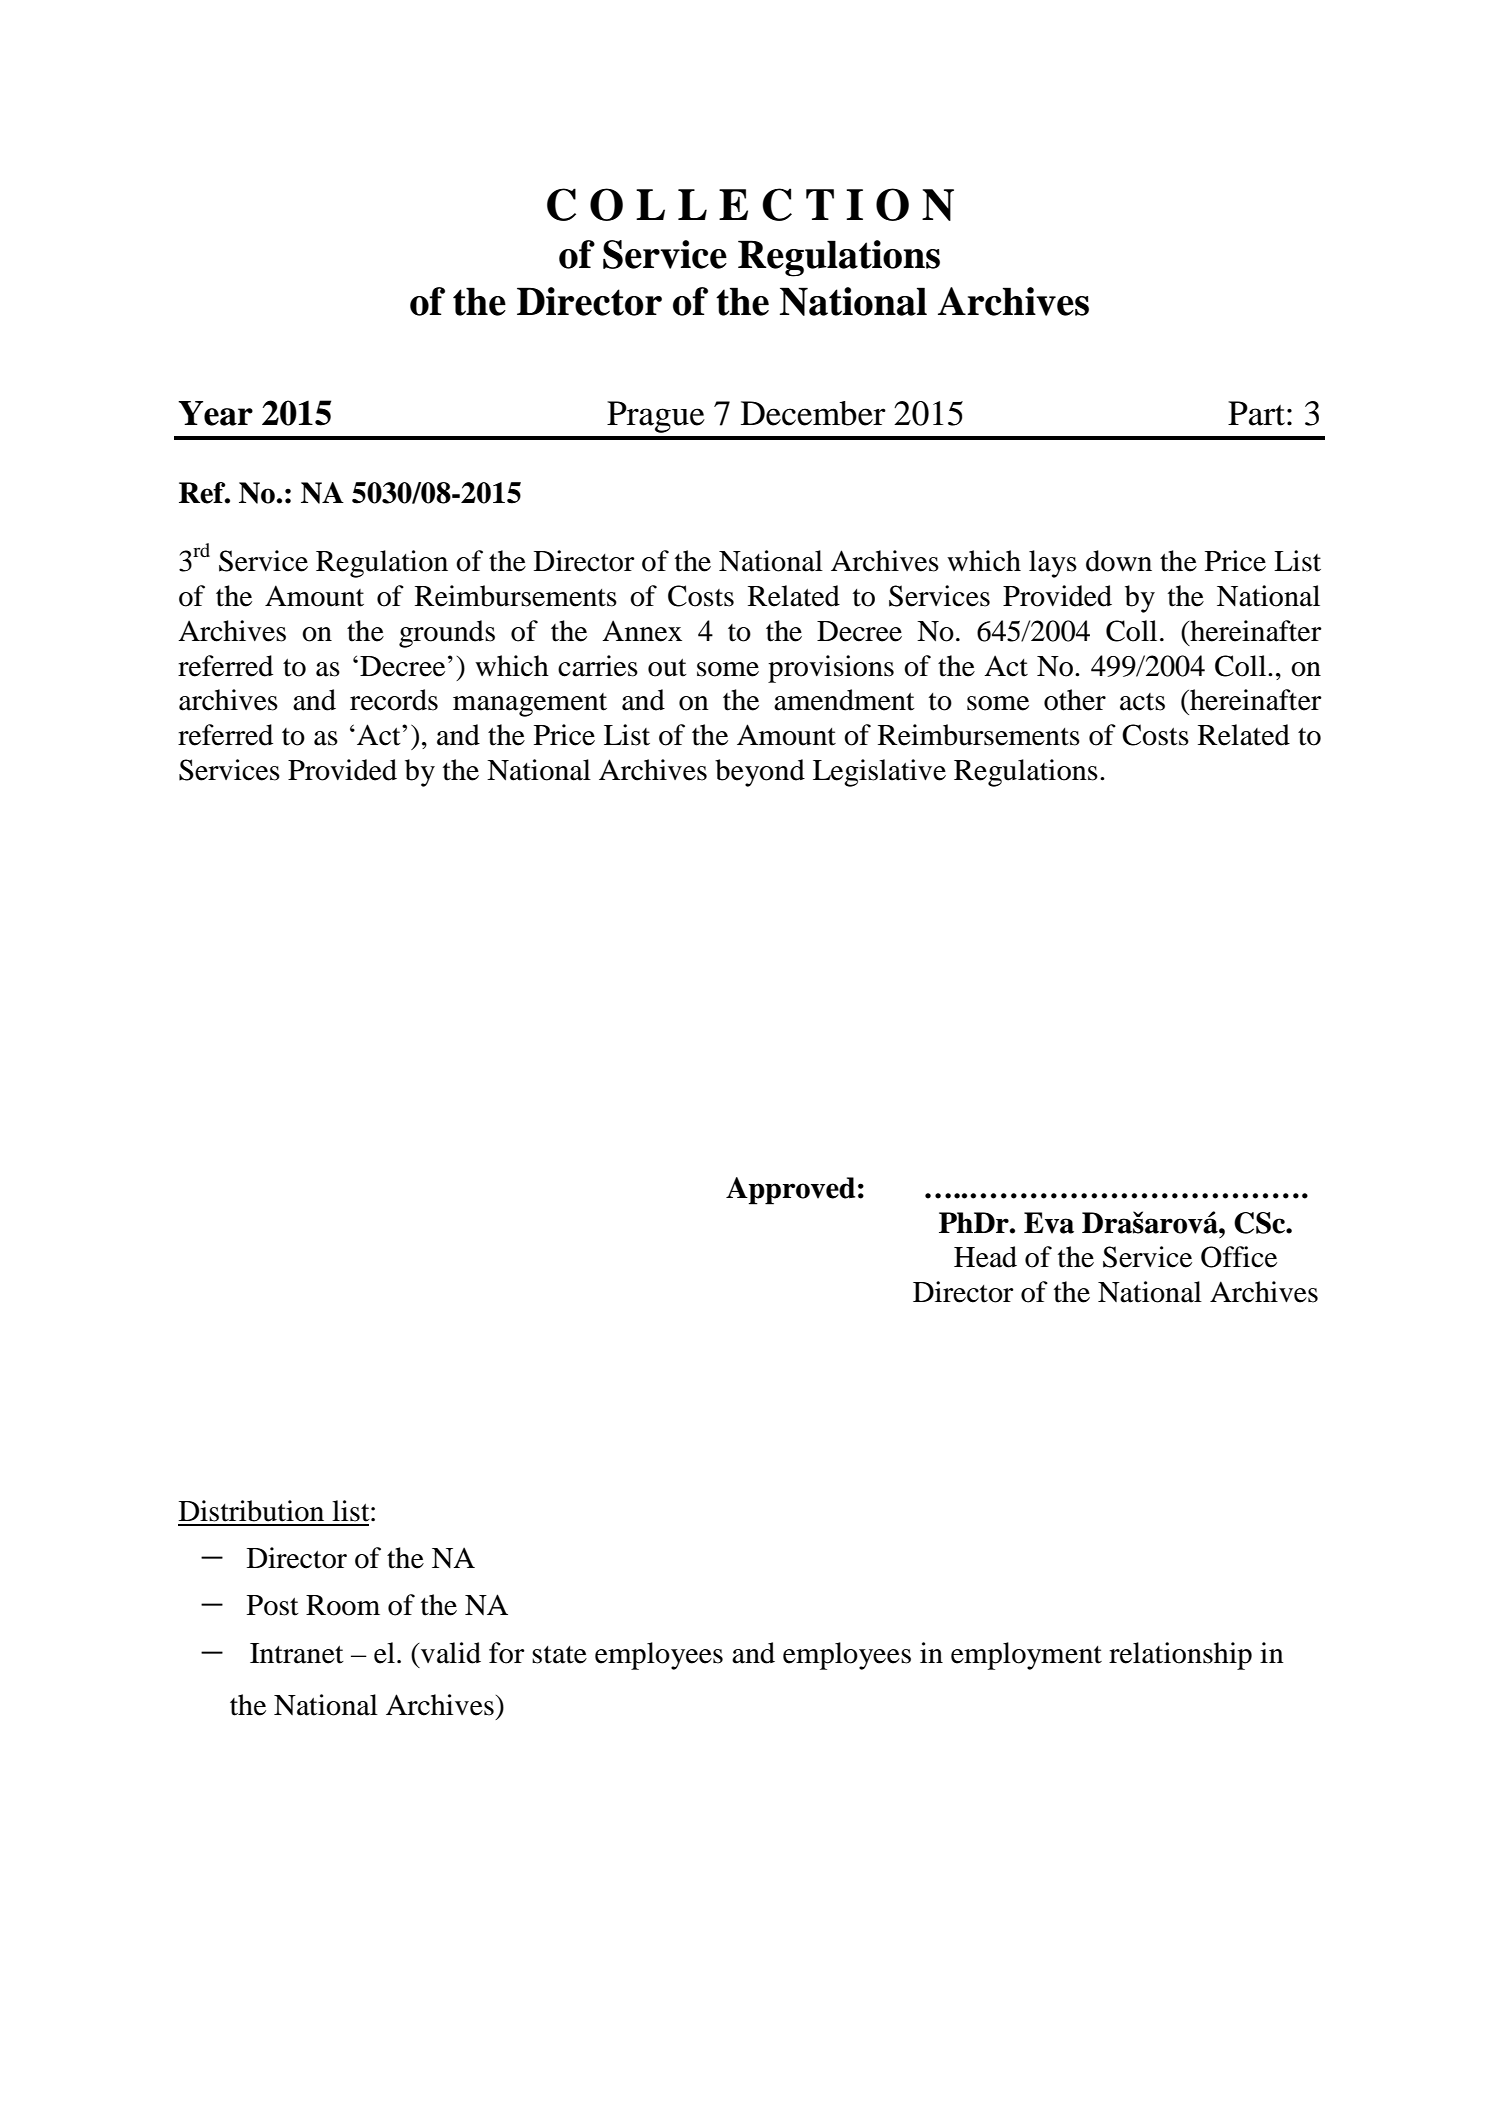  What do you see at coordinates (559, 1655) in the page?
I see `state` at bounding box center [559, 1655].
